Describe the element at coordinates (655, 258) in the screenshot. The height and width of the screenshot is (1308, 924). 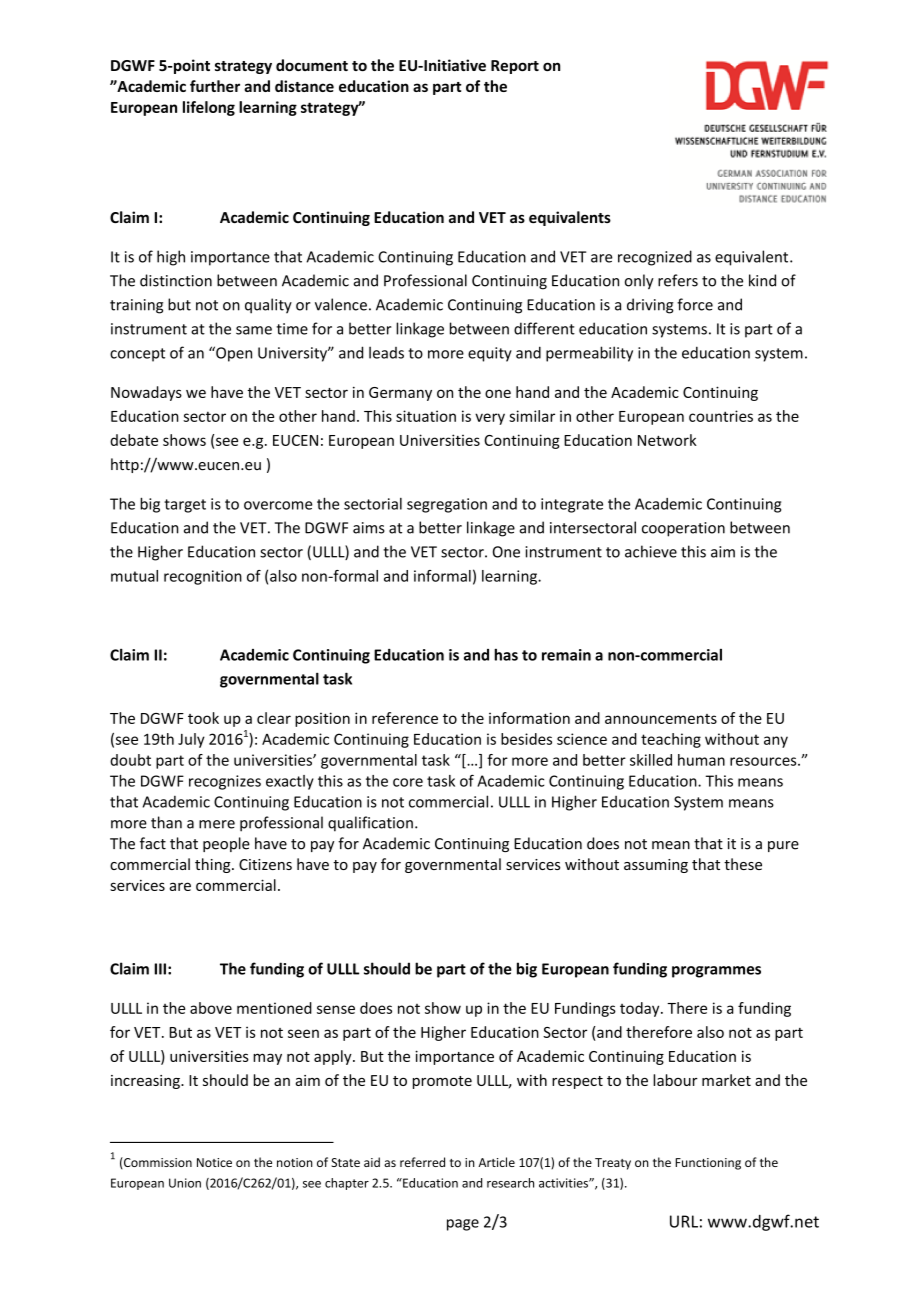
I see `recognized` at that location.
